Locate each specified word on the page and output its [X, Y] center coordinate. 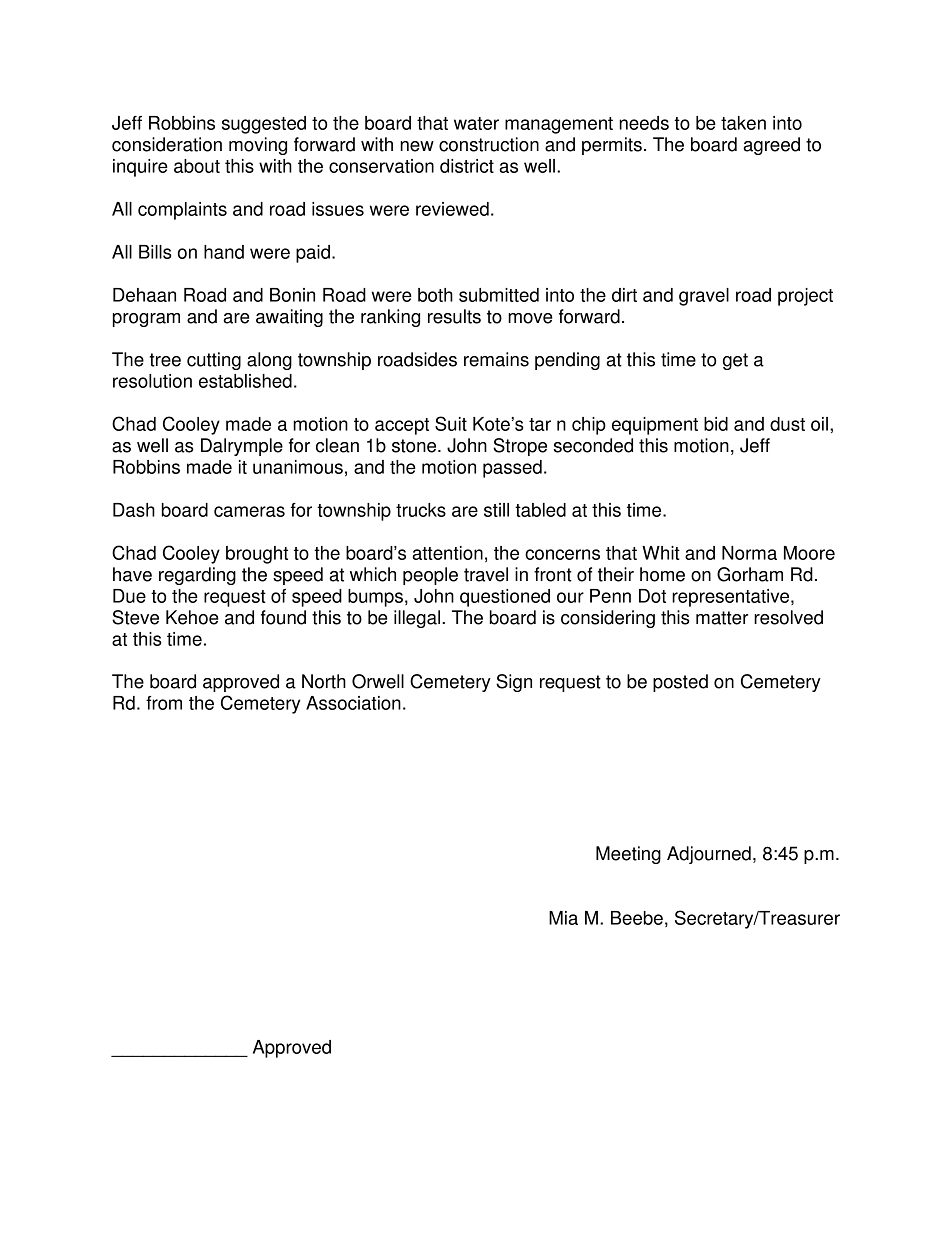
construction [489, 144]
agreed [771, 146]
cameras [249, 511]
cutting [214, 361]
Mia [563, 918]
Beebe [637, 918]
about [197, 166]
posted [680, 683]
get [735, 361]
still [496, 510]
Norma [749, 553]
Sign [514, 683]
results [454, 316]
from [164, 703]
